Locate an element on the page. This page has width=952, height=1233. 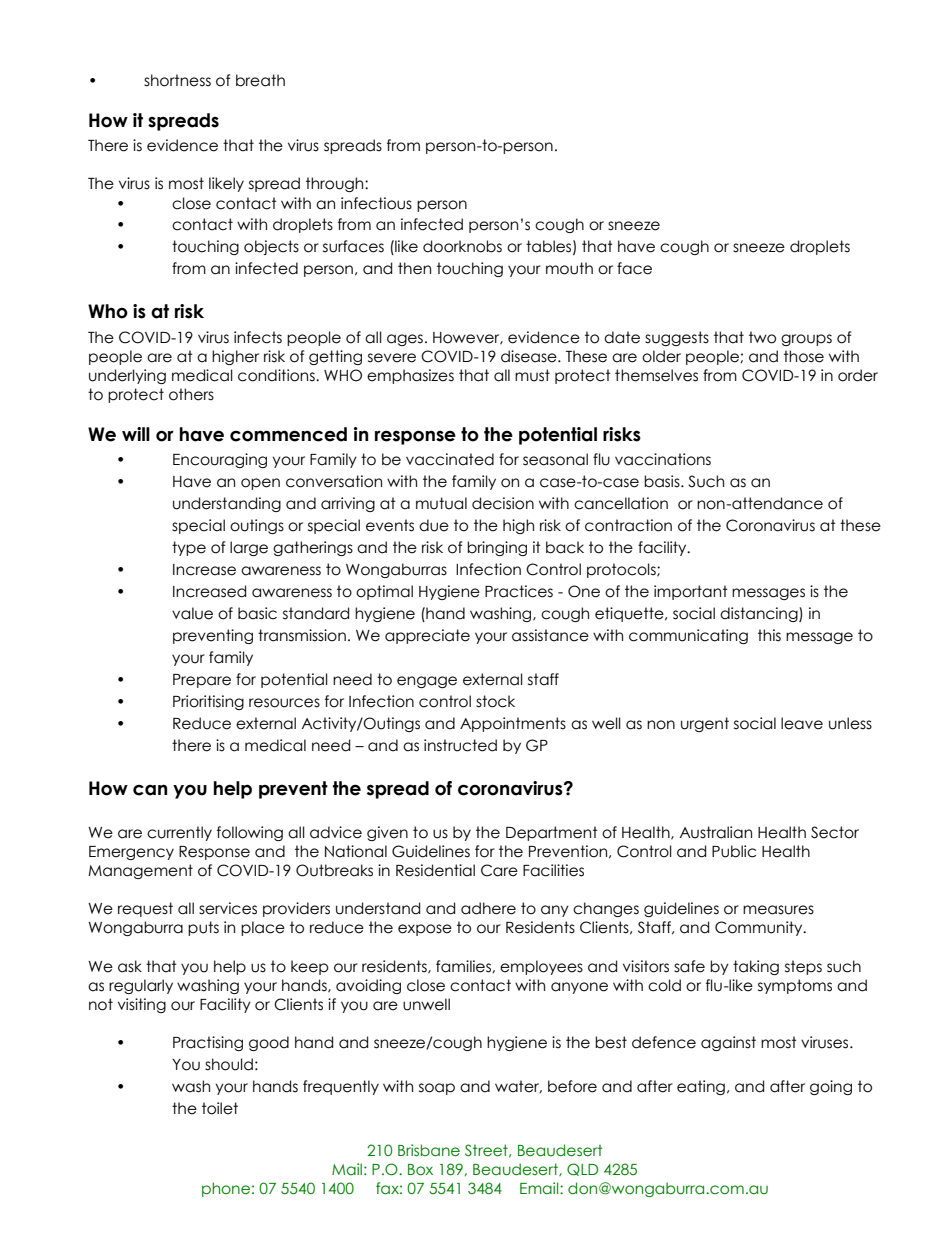
Care is located at coordinates (499, 870).
